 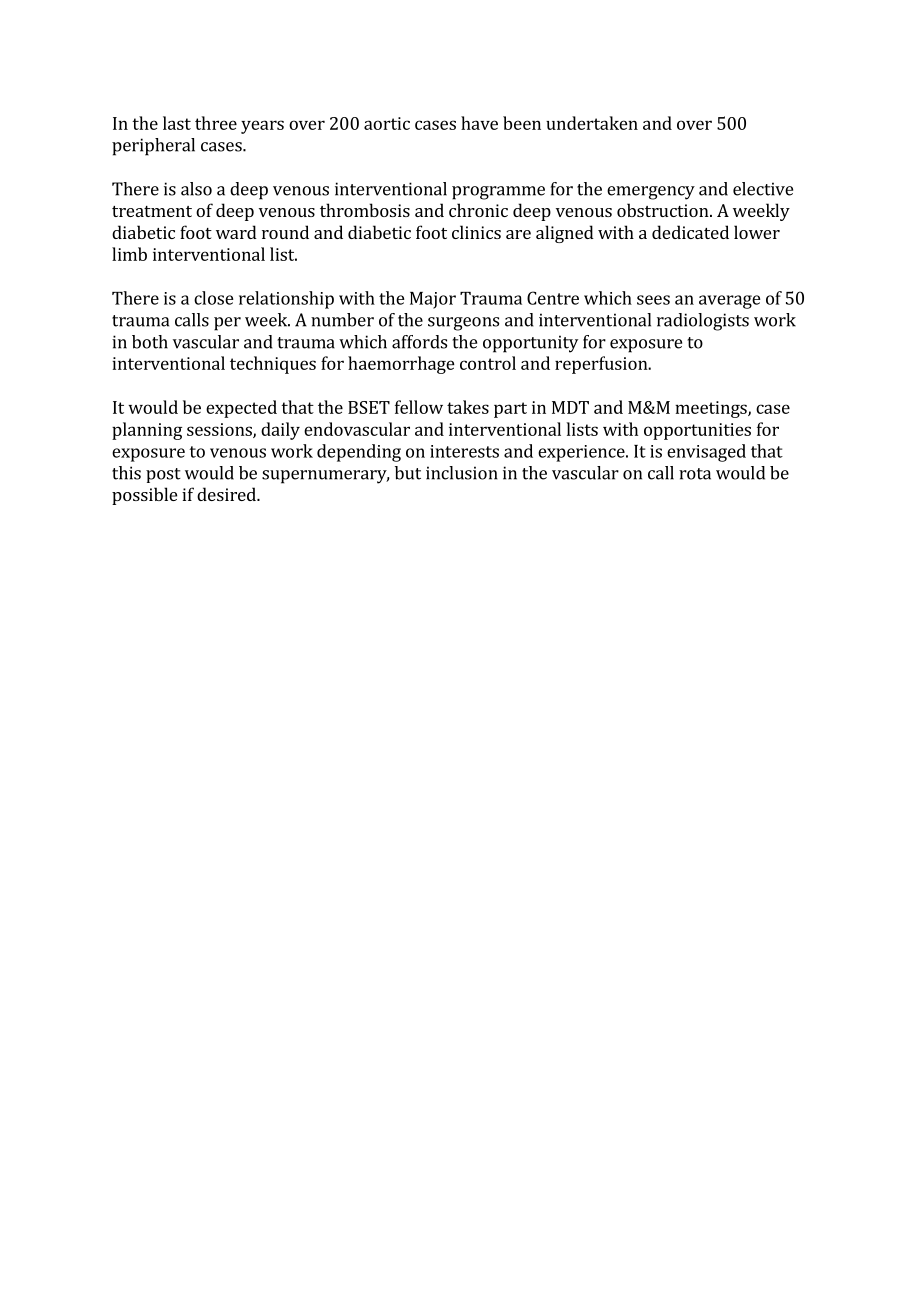 I want to click on undertaken, so click(x=592, y=123).
